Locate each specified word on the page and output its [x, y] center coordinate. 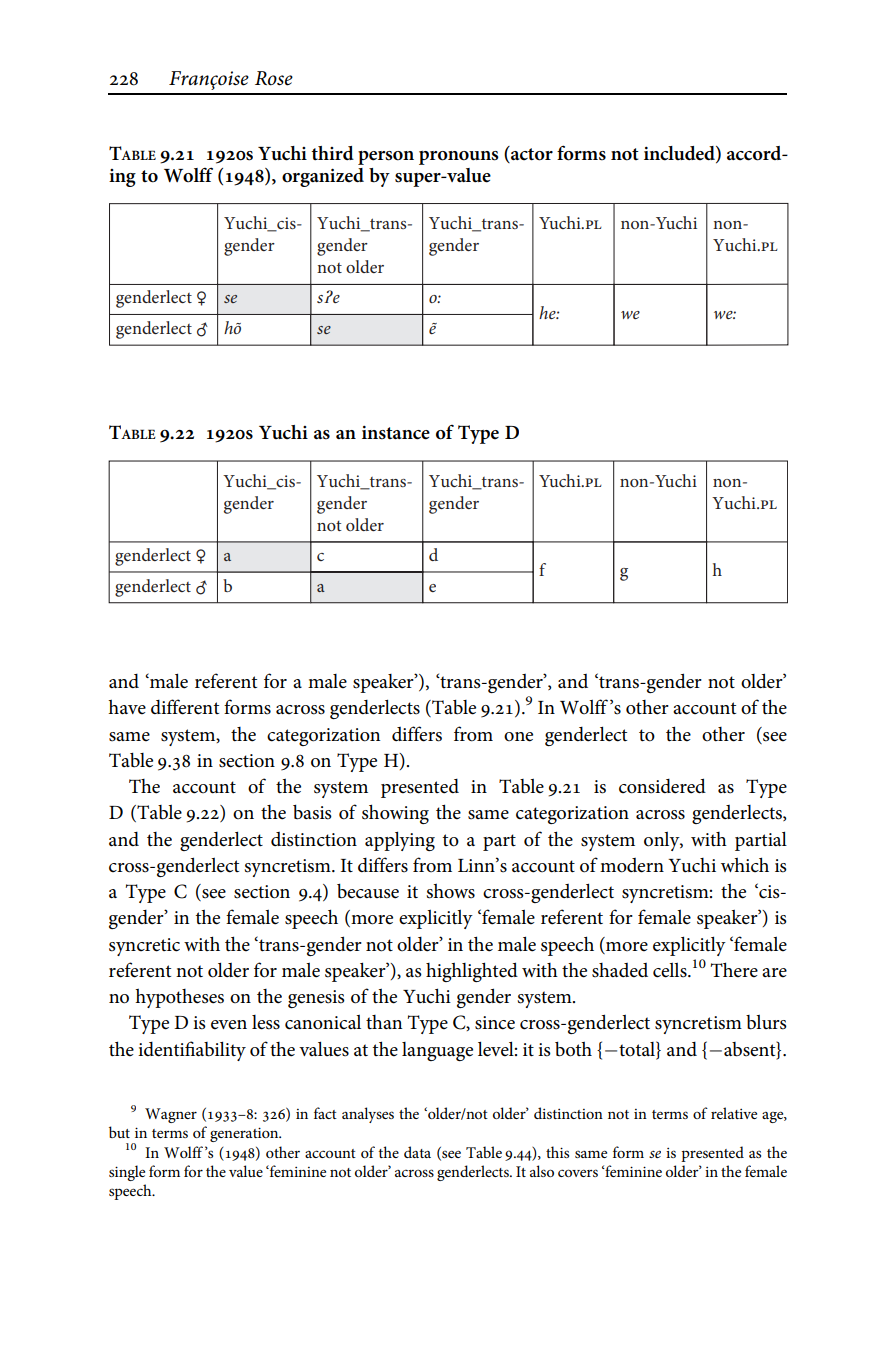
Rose [274, 78]
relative [734, 1113]
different [185, 707]
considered [662, 786]
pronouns [459, 158]
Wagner [171, 1115]
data [417, 1152]
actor [531, 153]
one [518, 737]
